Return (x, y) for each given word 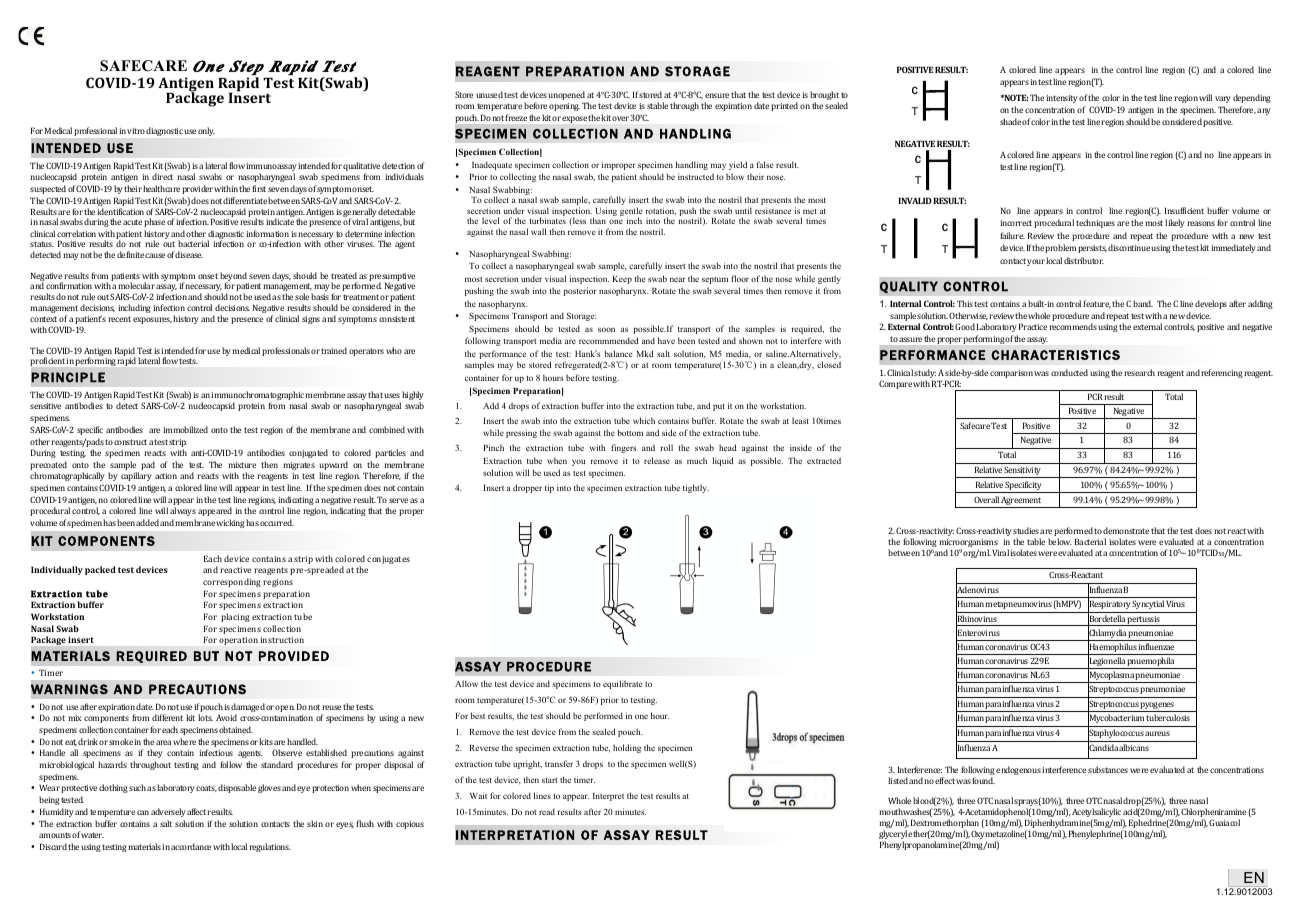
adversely (168, 812)
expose (575, 119)
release (657, 460)
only (206, 131)
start (549, 780)
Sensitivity (1023, 472)
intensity (1062, 99)
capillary (136, 476)
